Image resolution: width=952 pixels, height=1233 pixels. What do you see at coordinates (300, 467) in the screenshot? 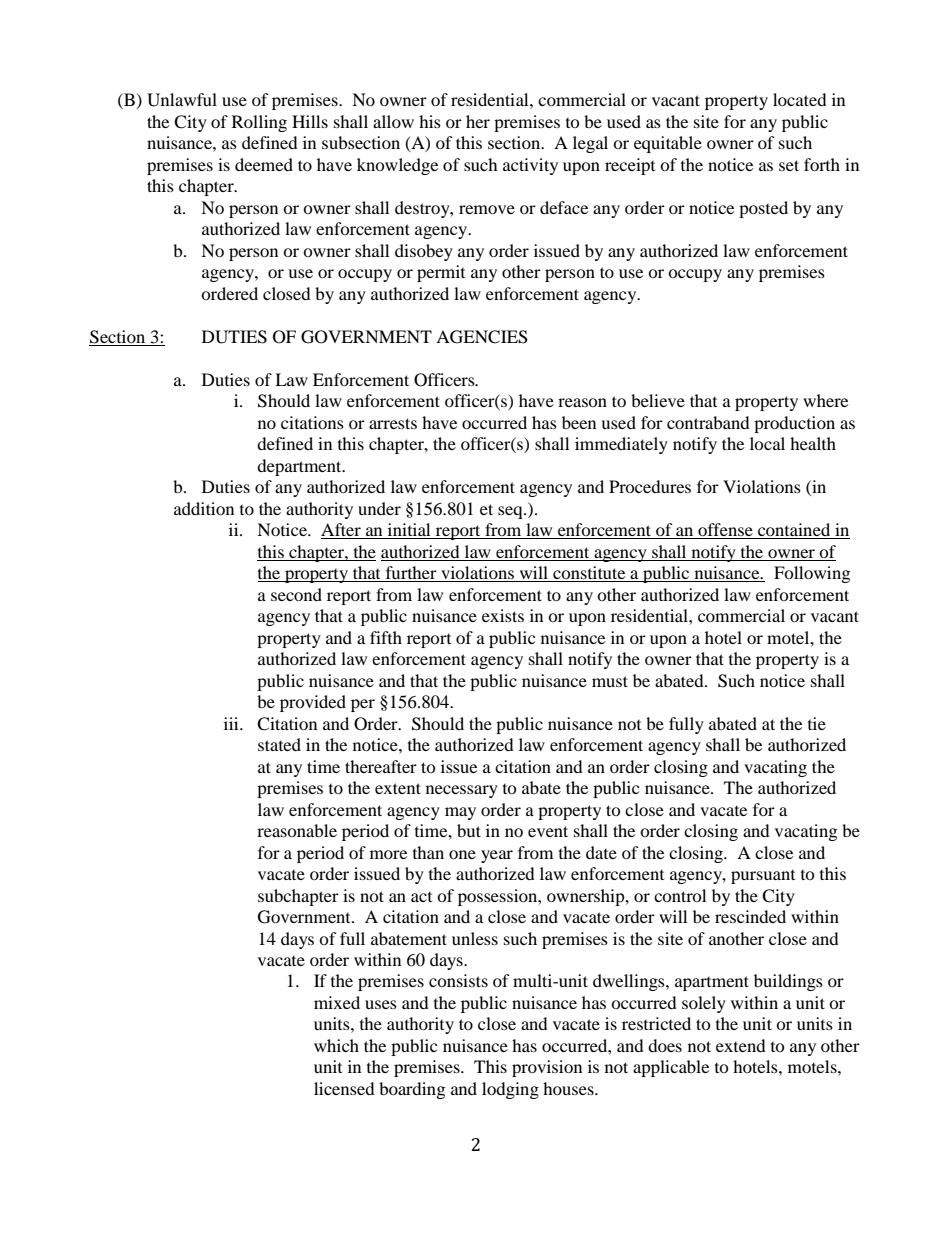
I see `department` at bounding box center [300, 467].
